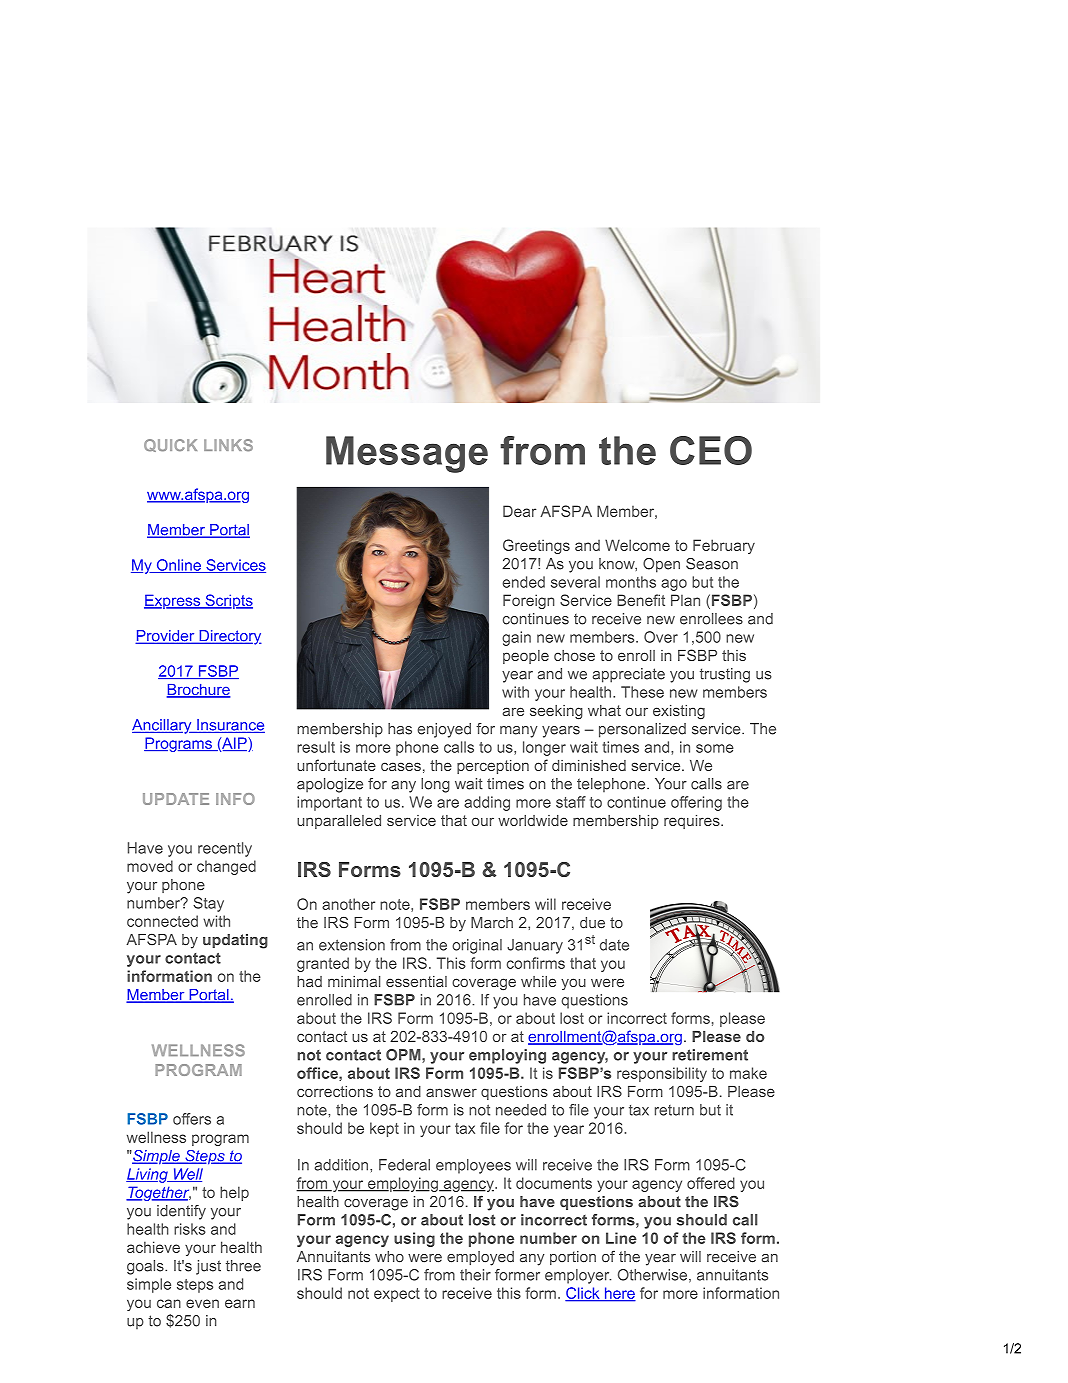  Describe the element at coordinates (711, 450) in the screenshot. I see `CEO` at that location.
